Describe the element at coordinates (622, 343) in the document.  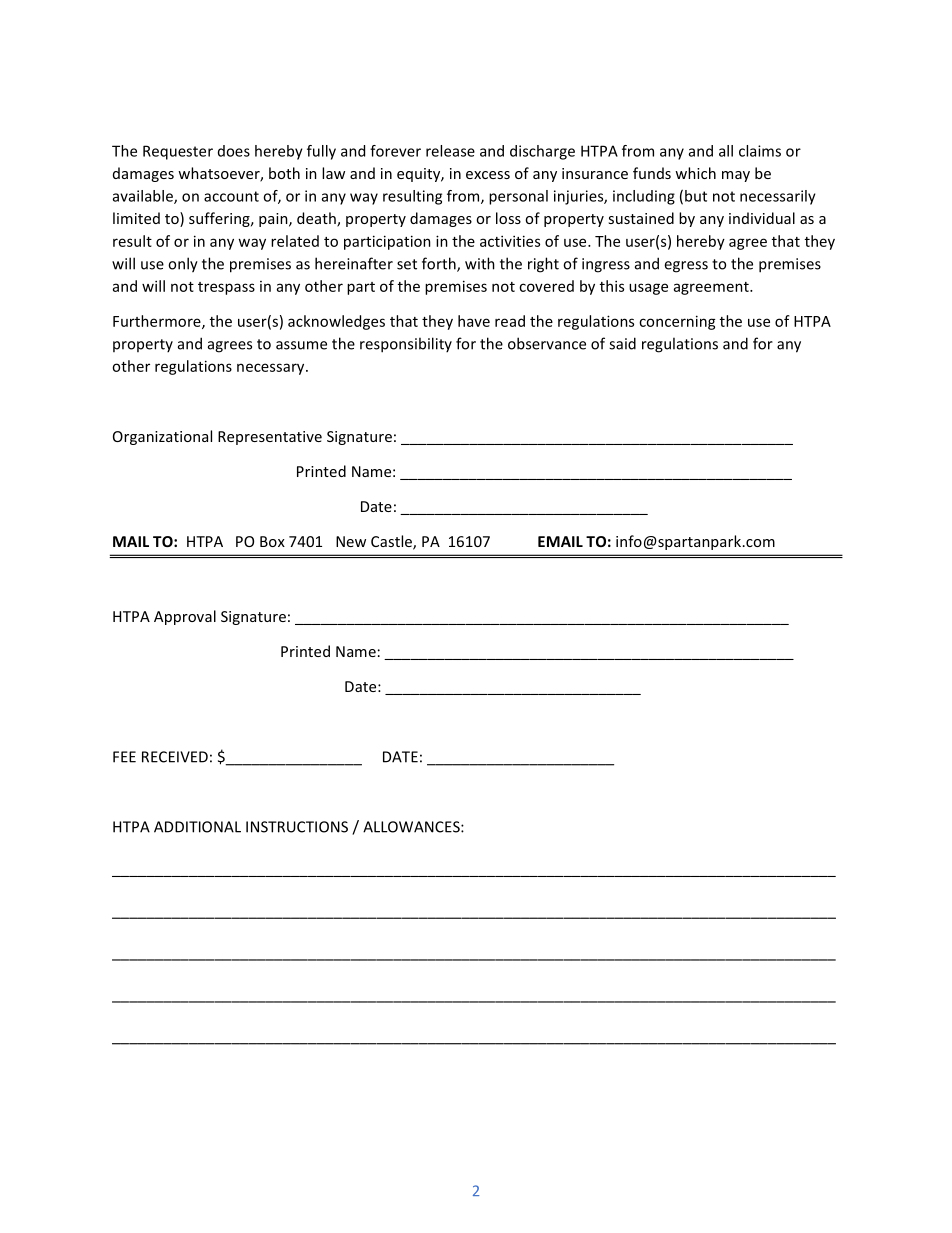
I see `said` at that location.
